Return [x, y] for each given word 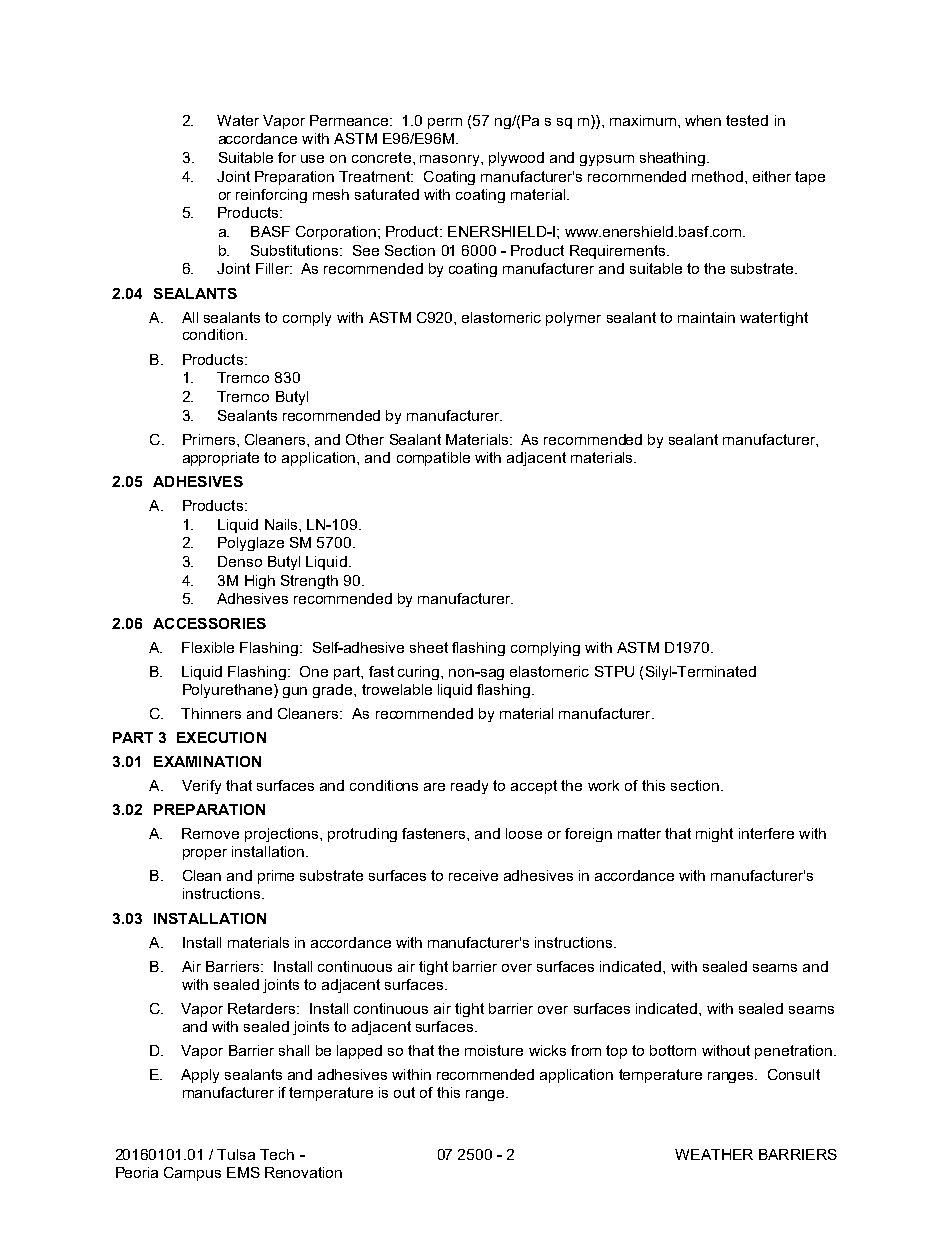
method [717, 176]
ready [469, 787]
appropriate [221, 459]
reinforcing [271, 196]
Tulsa [236, 1154]
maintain [706, 317]
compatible [433, 459]
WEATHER [714, 1154]
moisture [494, 1050]
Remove [210, 833]
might [714, 835]
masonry [451, 160]
